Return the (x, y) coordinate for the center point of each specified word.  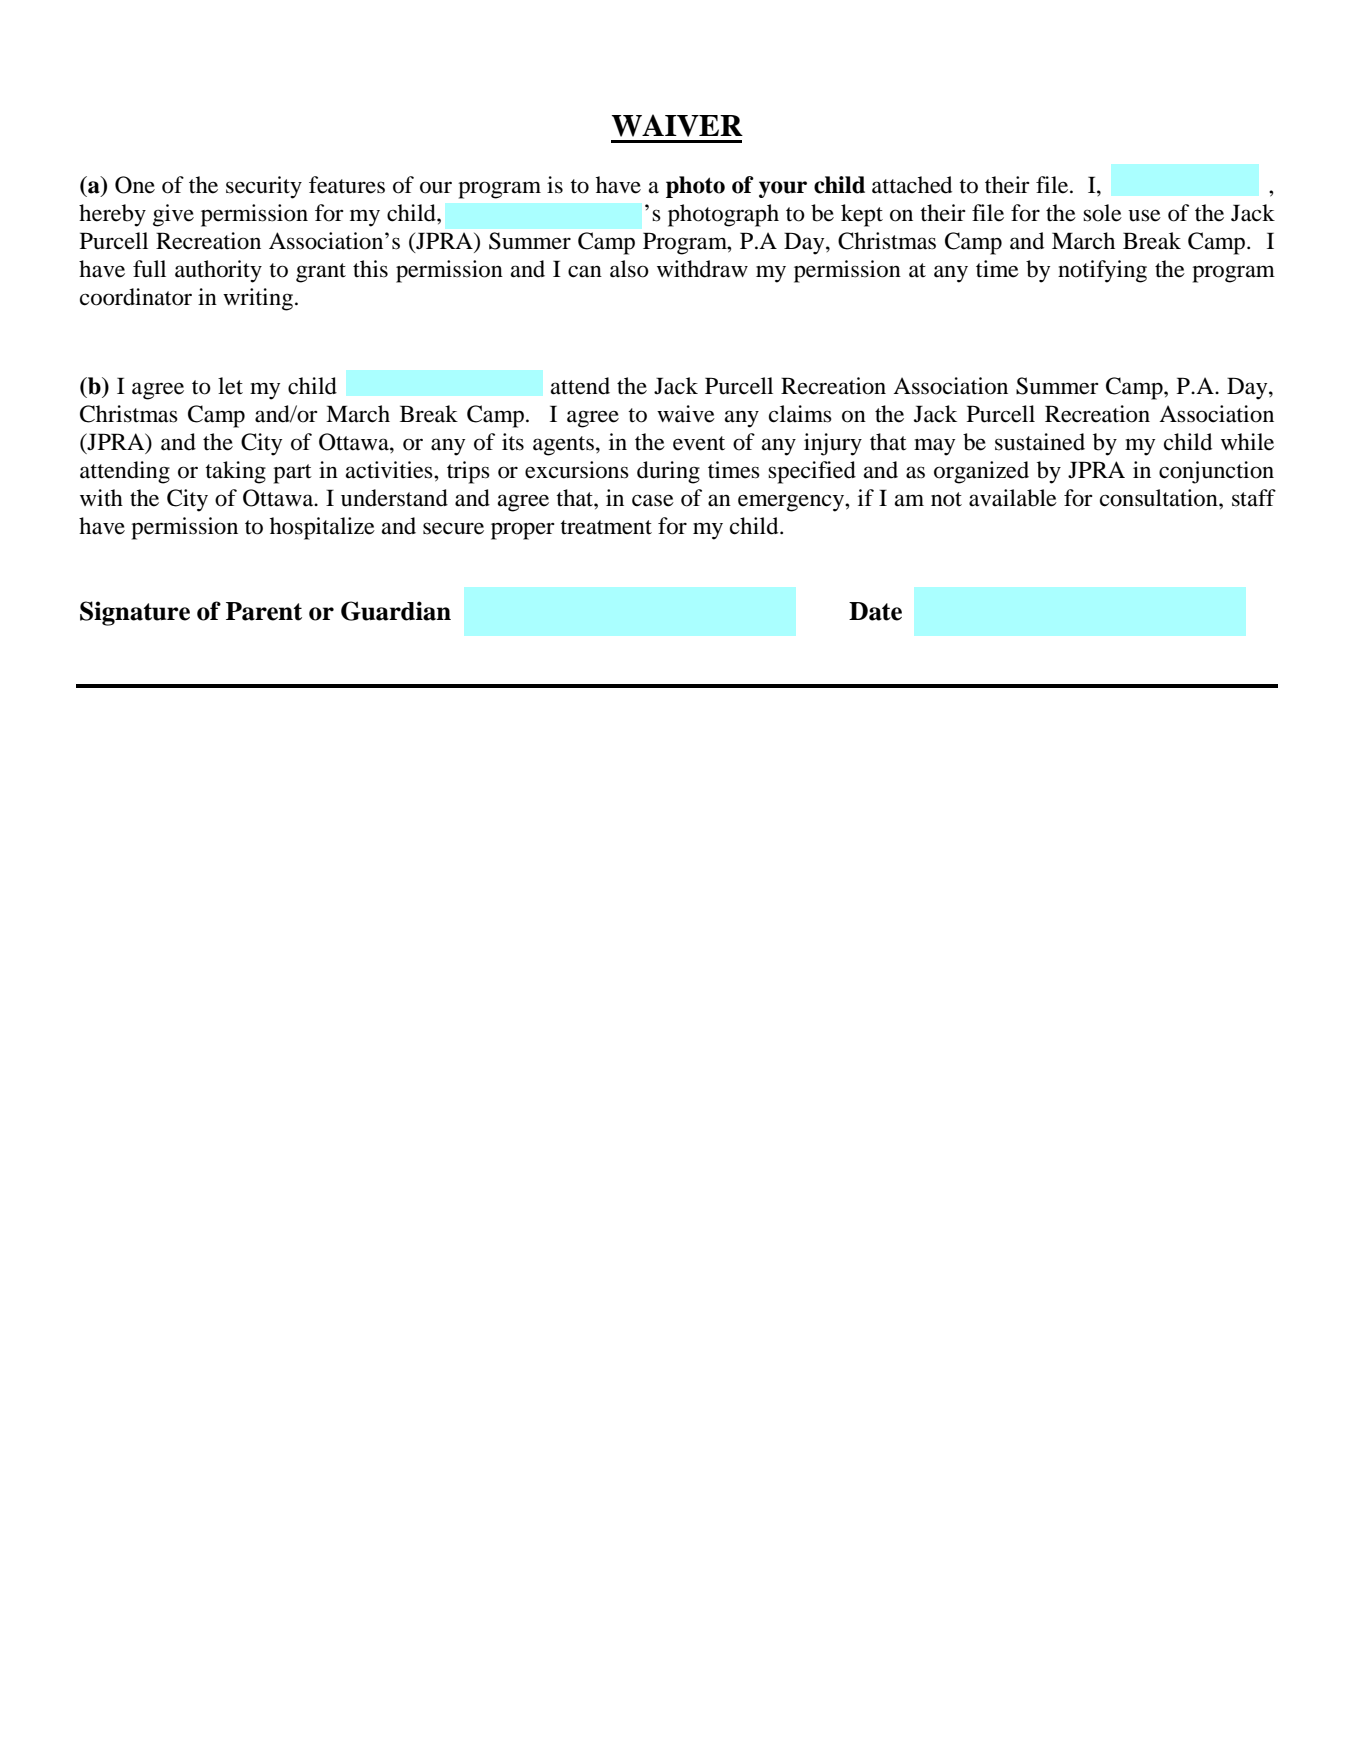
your (783, 189)
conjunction (1216, 472)
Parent (264, 611)
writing (258, 299)
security (264, 187)
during (668, 472)
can (585, 271)
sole (1102, 213)
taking (235, 472)
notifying (1102, 271)
